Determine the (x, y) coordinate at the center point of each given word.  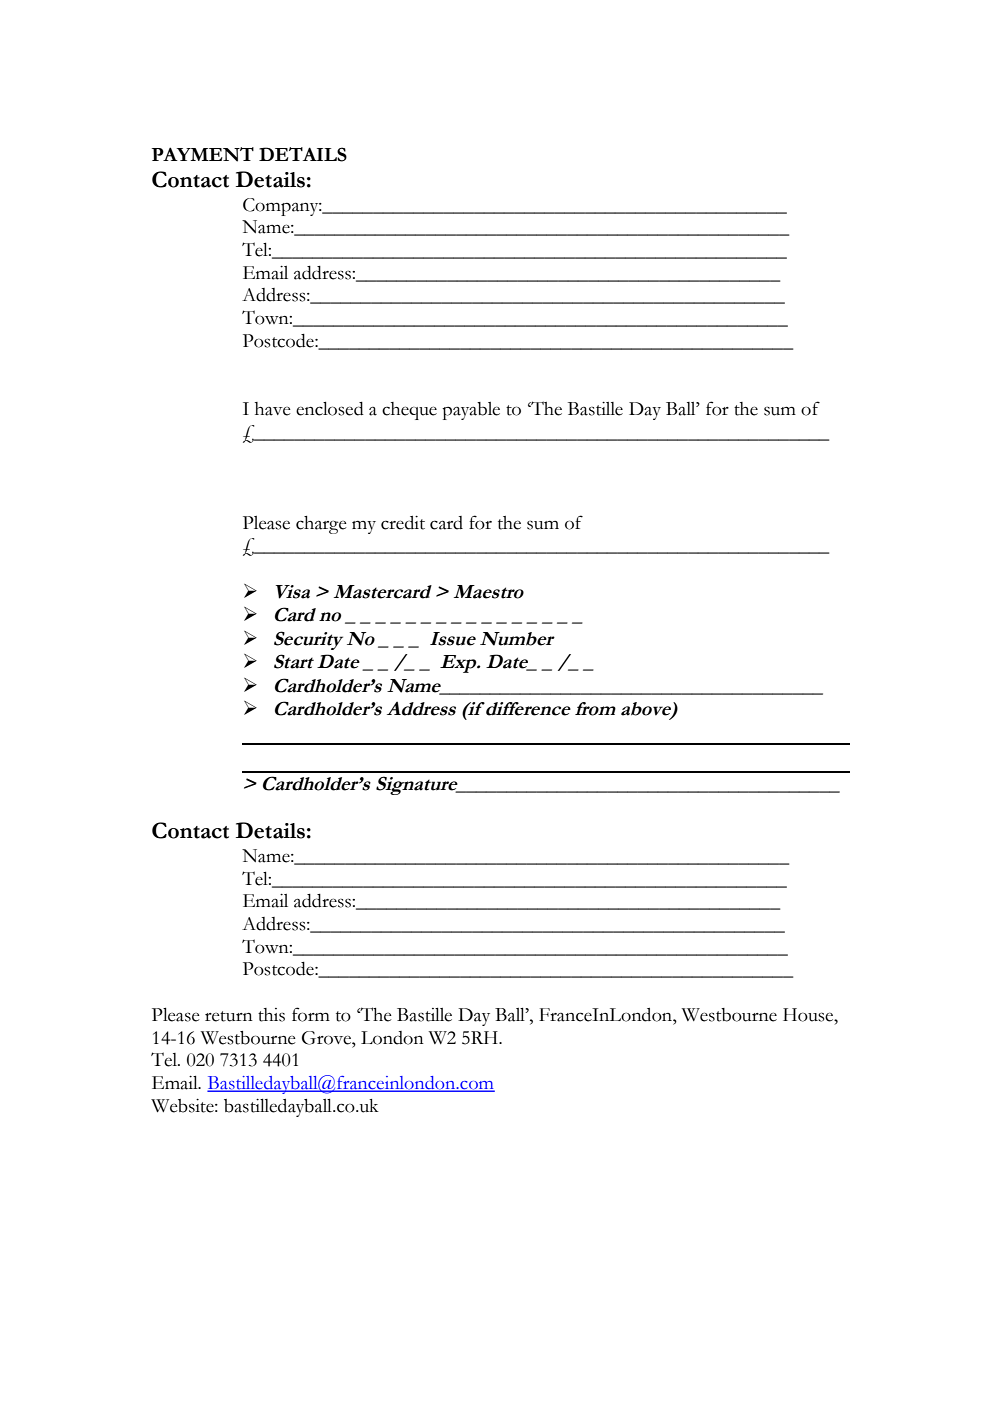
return (229, 1016)
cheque (409, 411)
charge (321, 525)
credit (403, 523)
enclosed (330, 409)
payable (471, 411)
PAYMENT (203, 154)
